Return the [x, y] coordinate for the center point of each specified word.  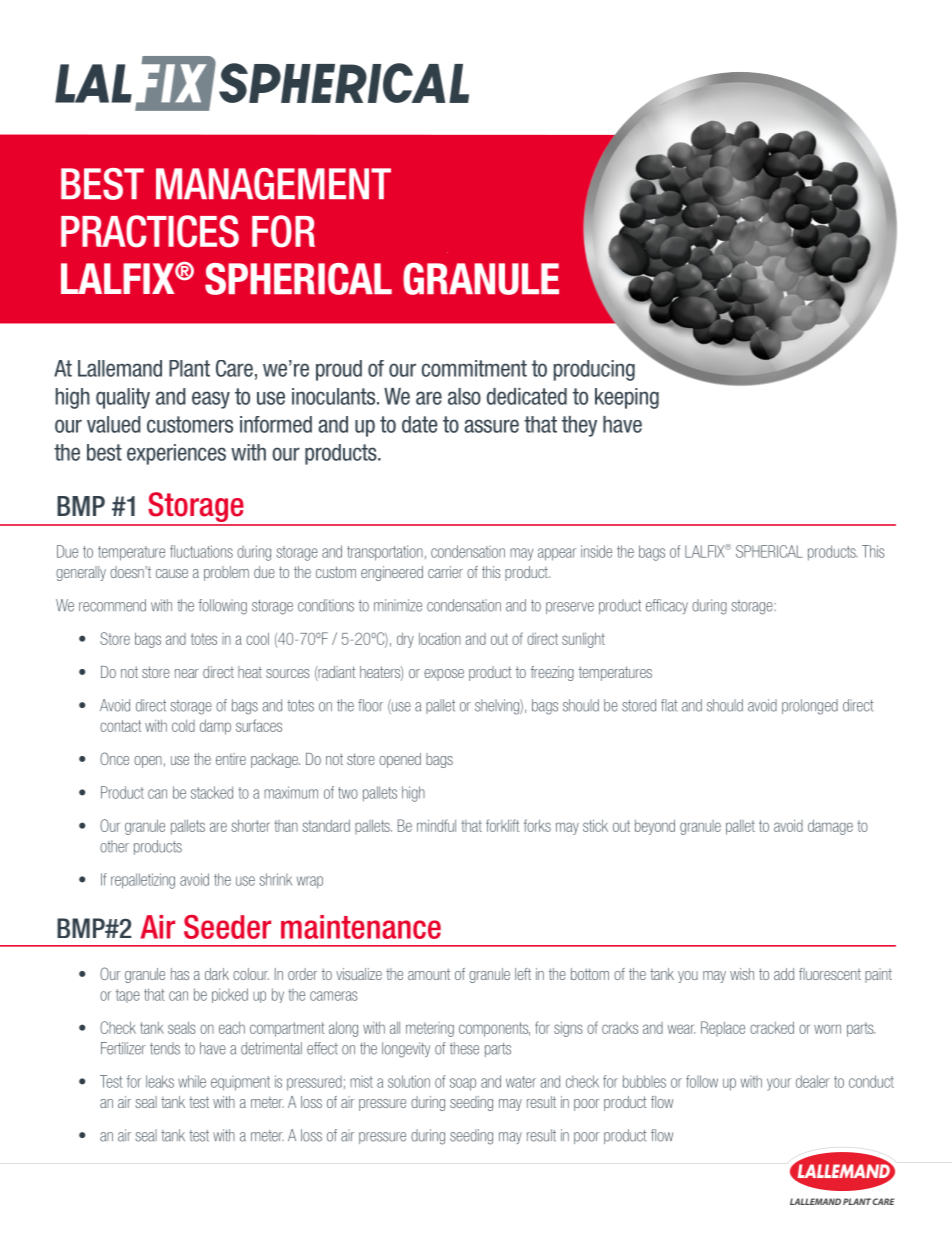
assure [491, 426]
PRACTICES [150, 231]
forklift [502, 825]
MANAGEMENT [273, 184]
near [187, 673]
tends [165, 1048]
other [114, 846]
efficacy [667, 606]
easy [211, 400]
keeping [627, 398]
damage [830, 827]
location [440, 638]
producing [594, 370]
